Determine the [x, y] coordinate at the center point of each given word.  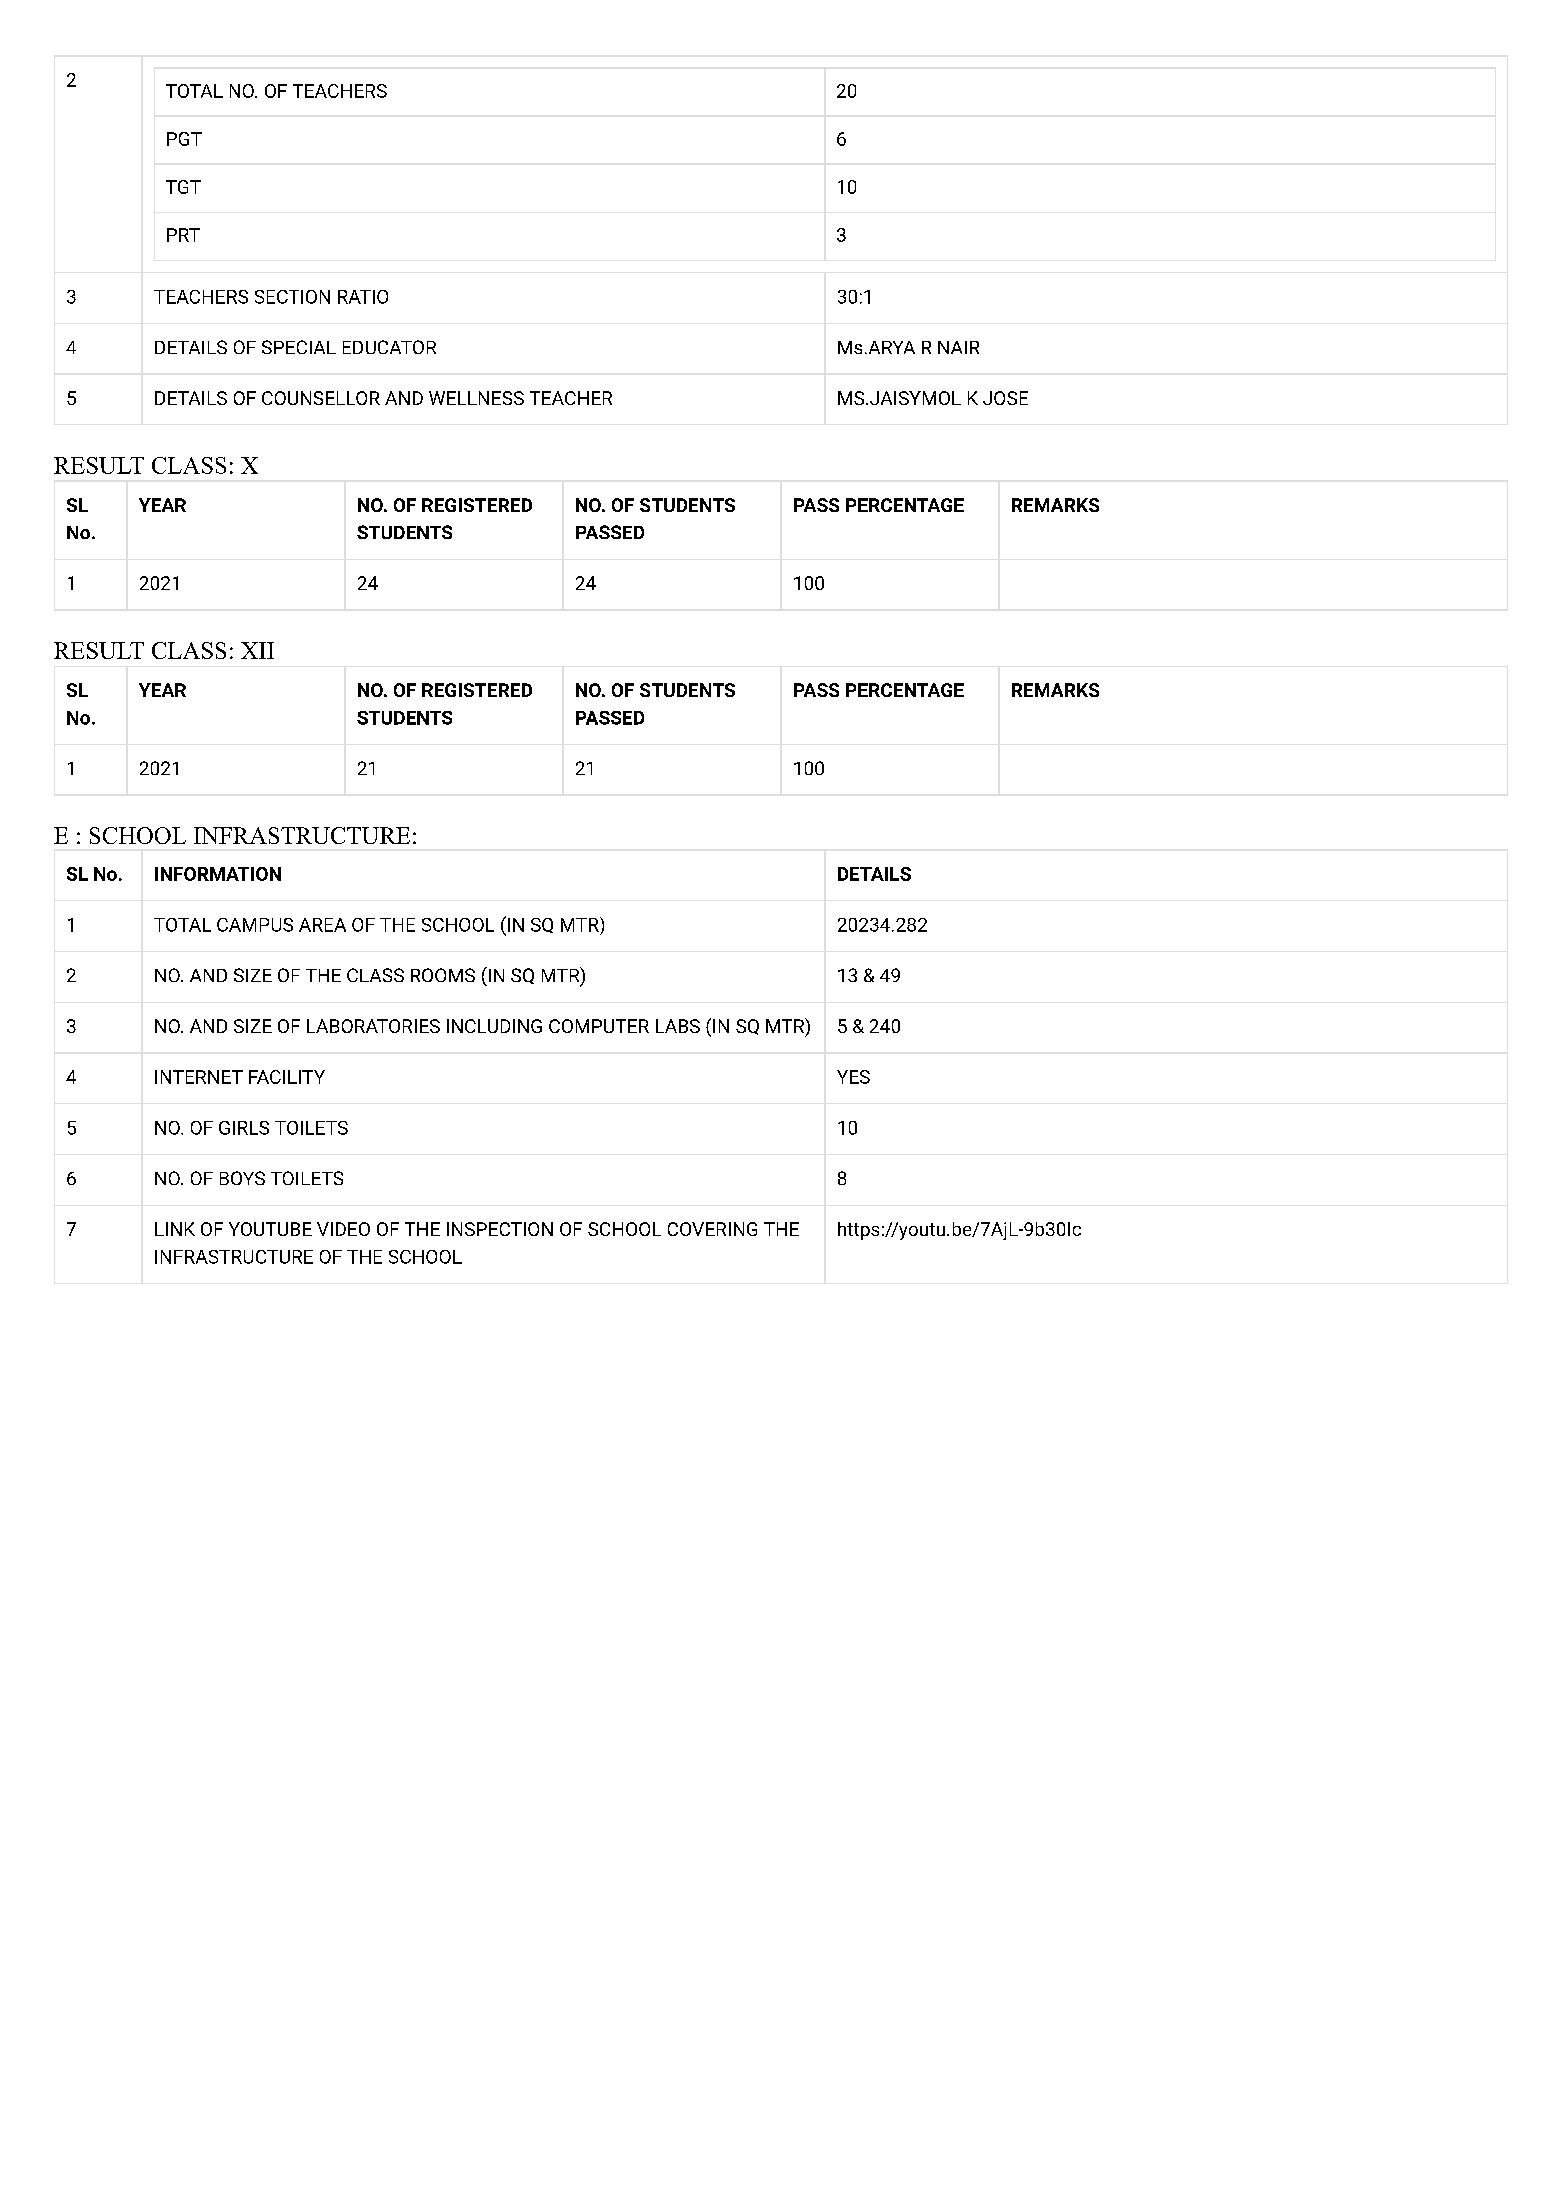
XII [257, 650]
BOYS [242, 1178]
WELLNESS [476, 398]
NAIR [958, 347]
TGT [183, 187]
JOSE [1005, 398]
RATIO [363, 297]
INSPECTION [500, 1229]
